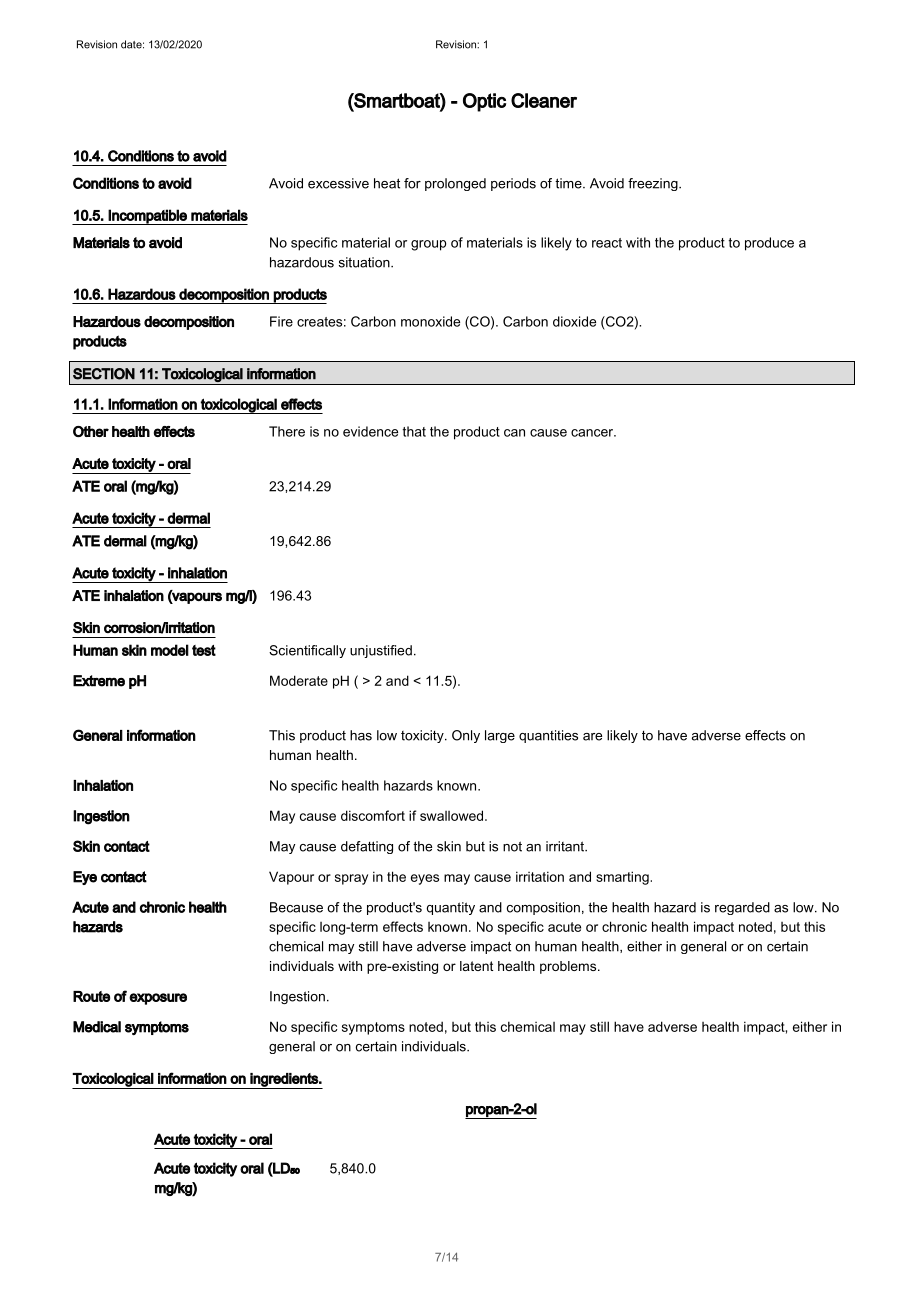  Describe the element at coordinates (148, 217) in the page. I see `Incompatible` at that location.
